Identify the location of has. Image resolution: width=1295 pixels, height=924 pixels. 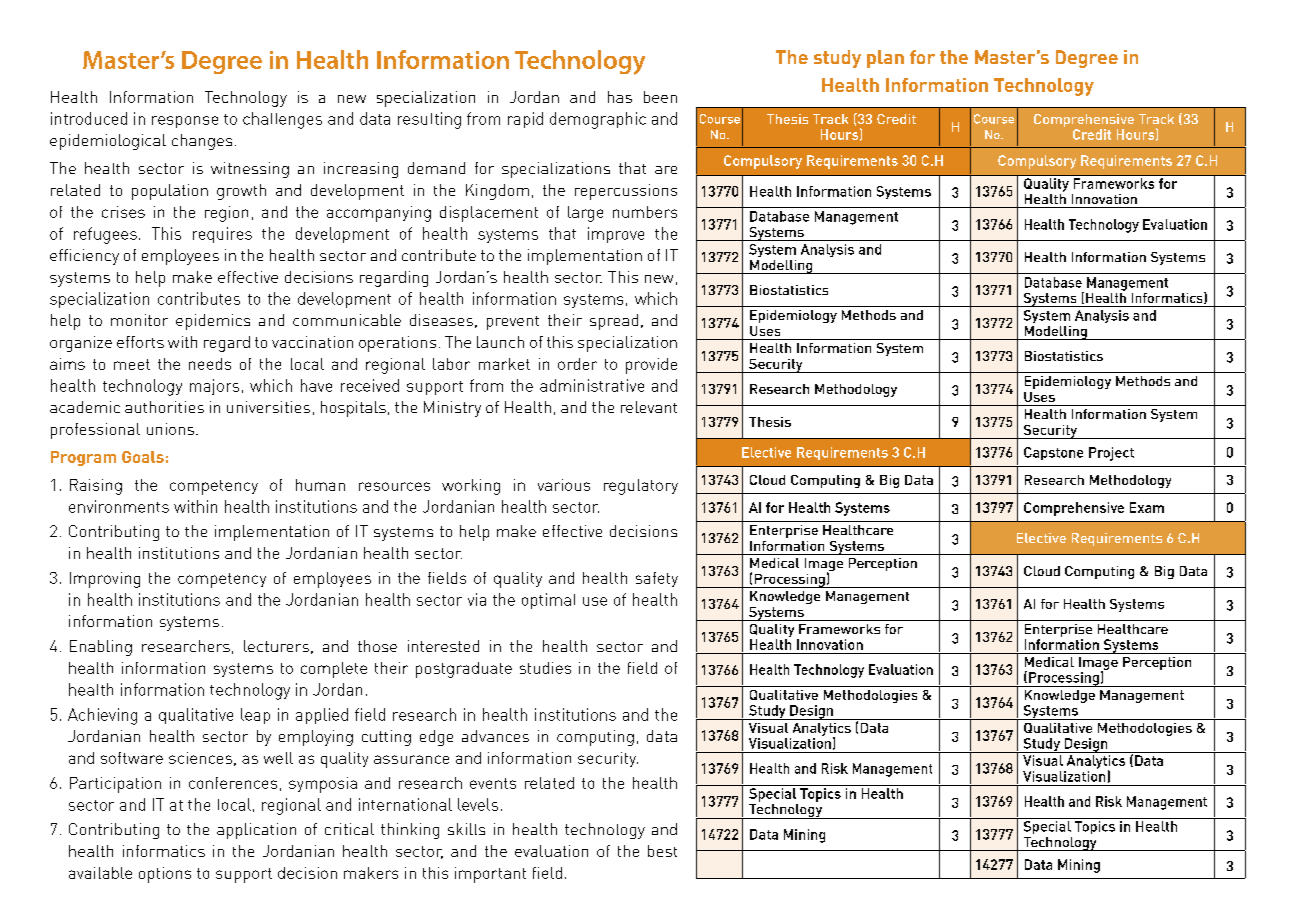
(620, 97).
